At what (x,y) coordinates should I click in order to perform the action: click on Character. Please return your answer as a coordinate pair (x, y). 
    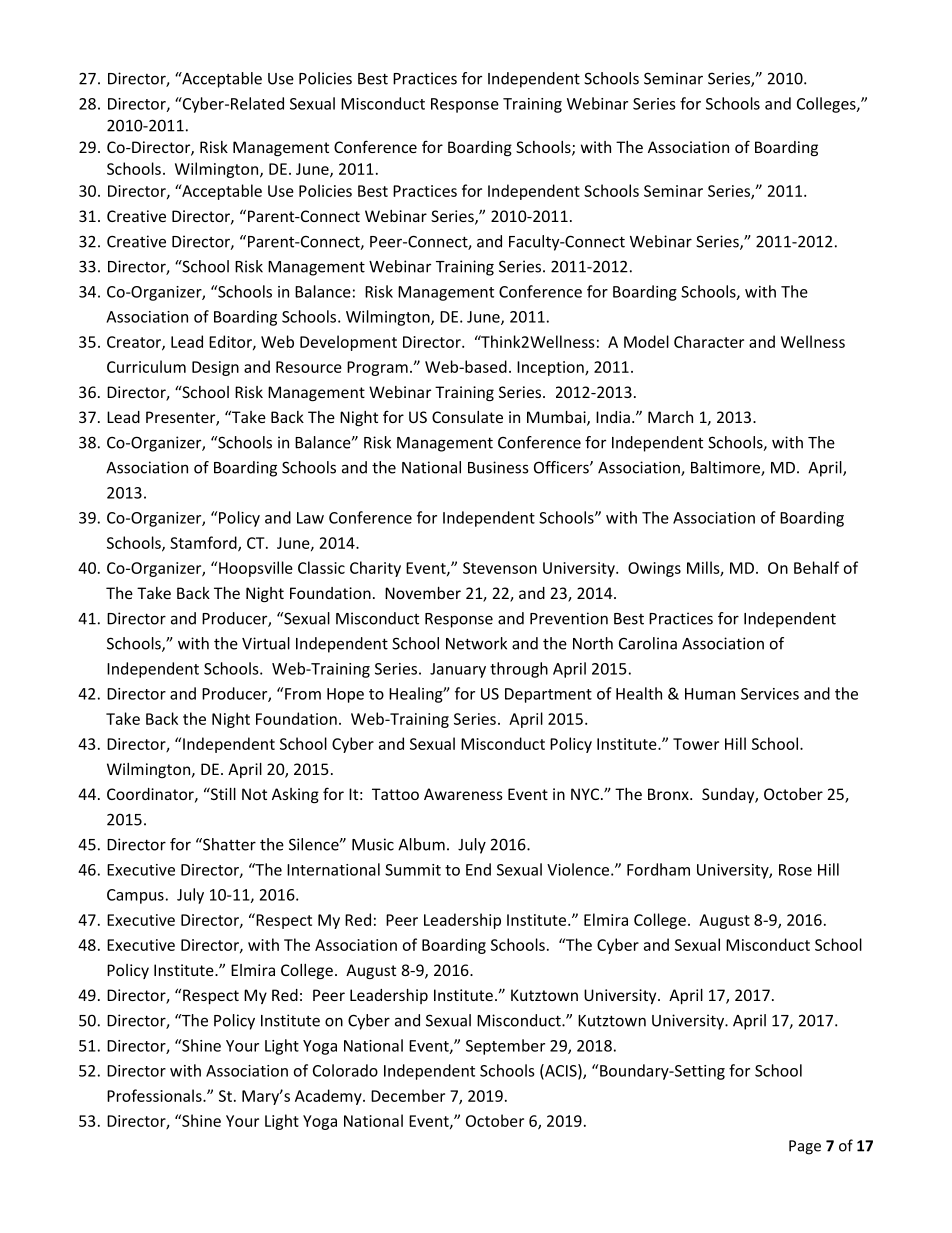
    Looking at the image, I should click on (709, 341).
